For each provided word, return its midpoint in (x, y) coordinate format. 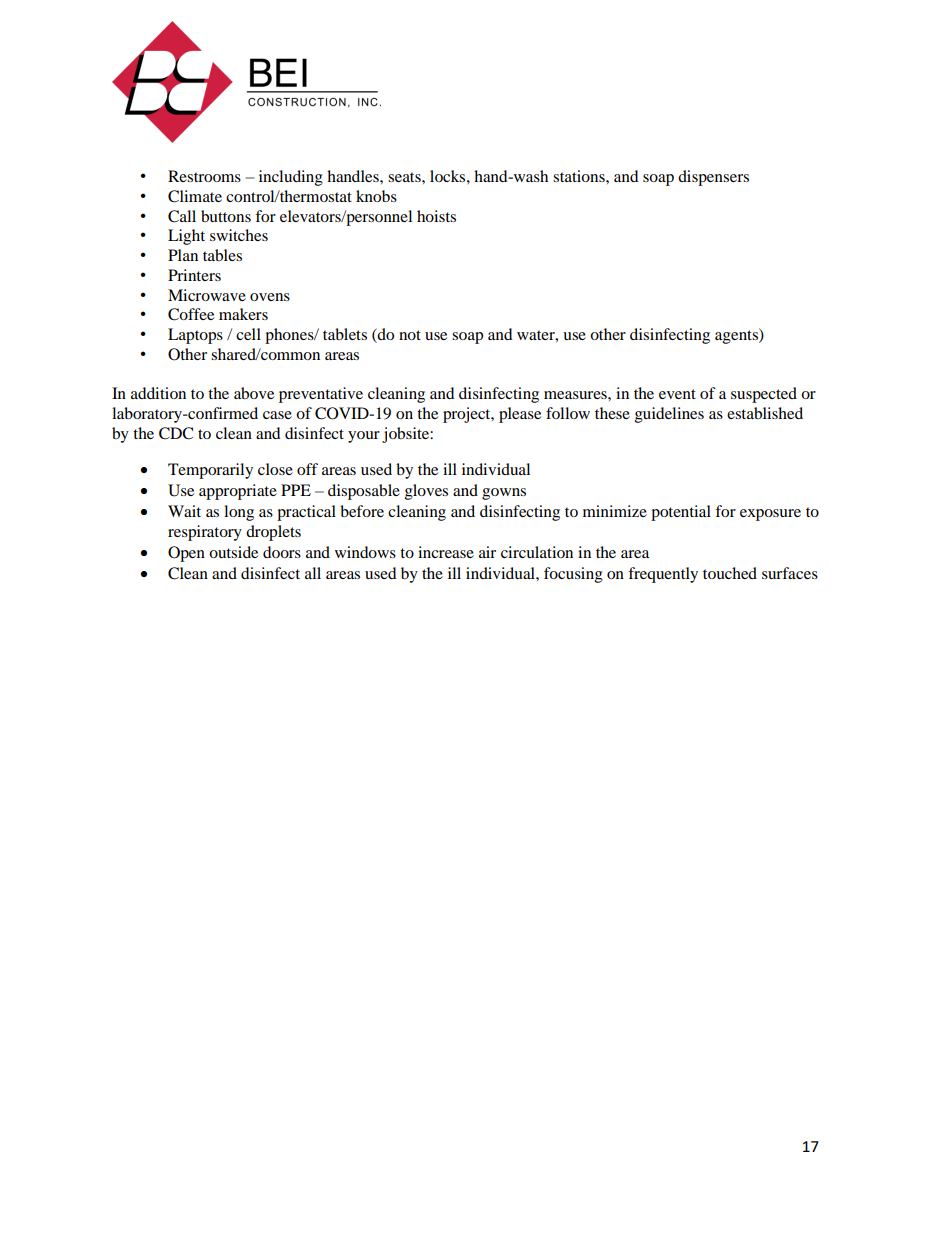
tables (222, 255)
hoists (436, 216)
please (520, 415)
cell (248, 334)
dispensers (713, 178)
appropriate (238, 492)
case (277, 415)
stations (580, 176)
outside (233, 552)
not (410, 335)
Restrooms (204, 176)
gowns (504, 494)
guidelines (669, 415)
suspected (764, 395)
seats (405, 177)
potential (681, 513)
